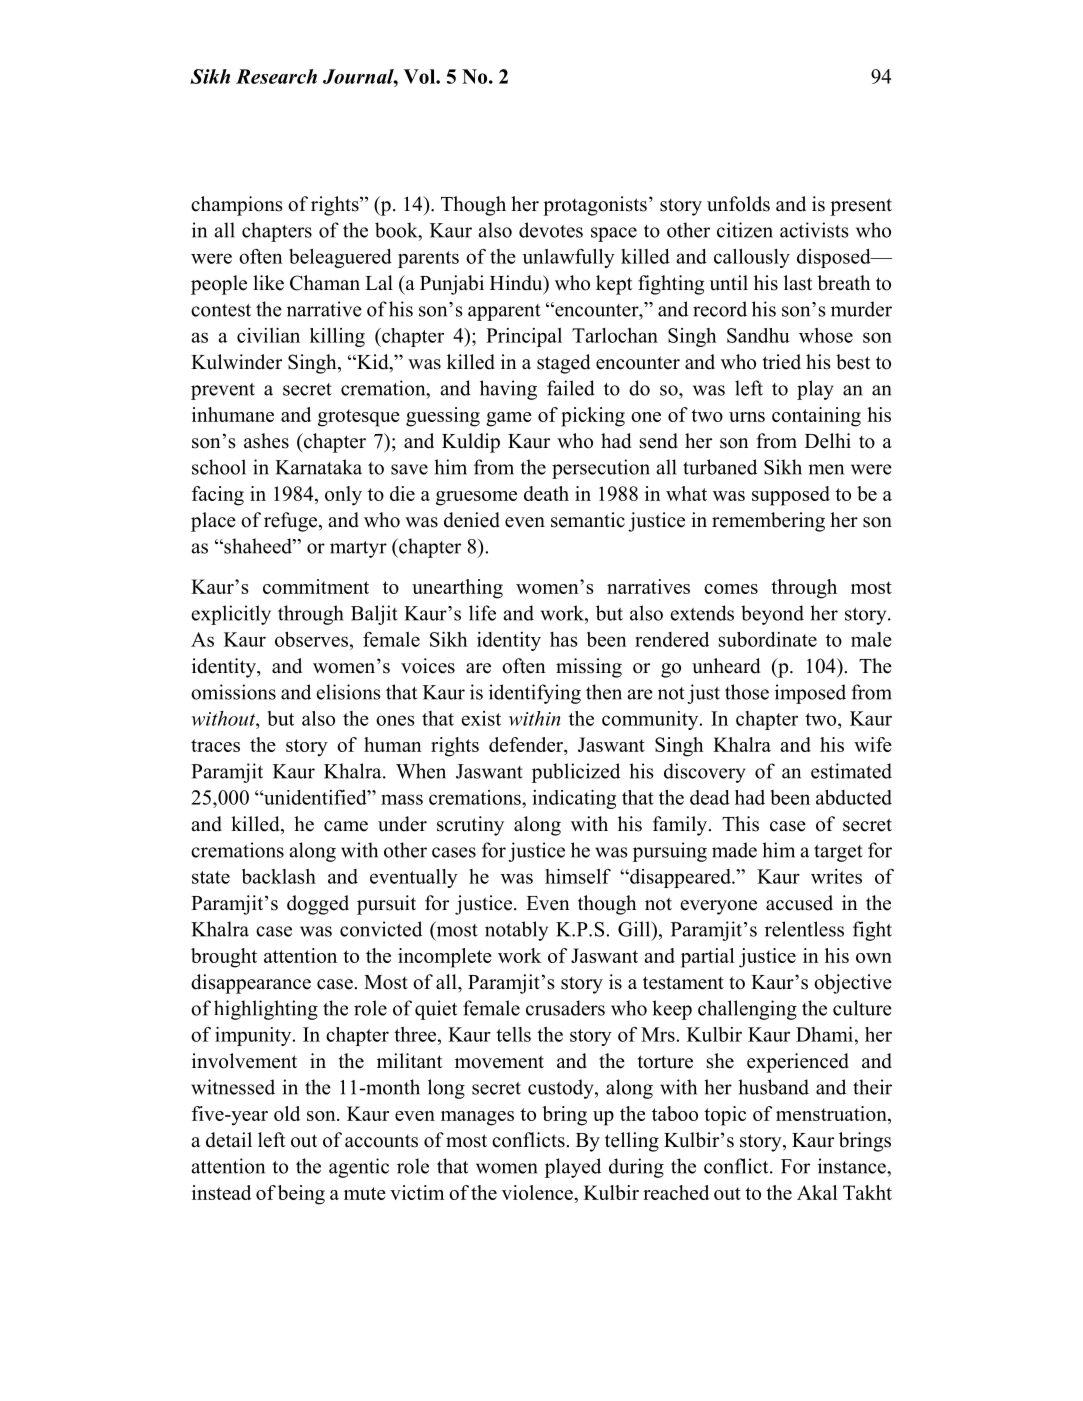 The height and width of the page is (1401, 1083). Describe the element at coordinates (538, 1192) in the page. I see `violence` at that location.
